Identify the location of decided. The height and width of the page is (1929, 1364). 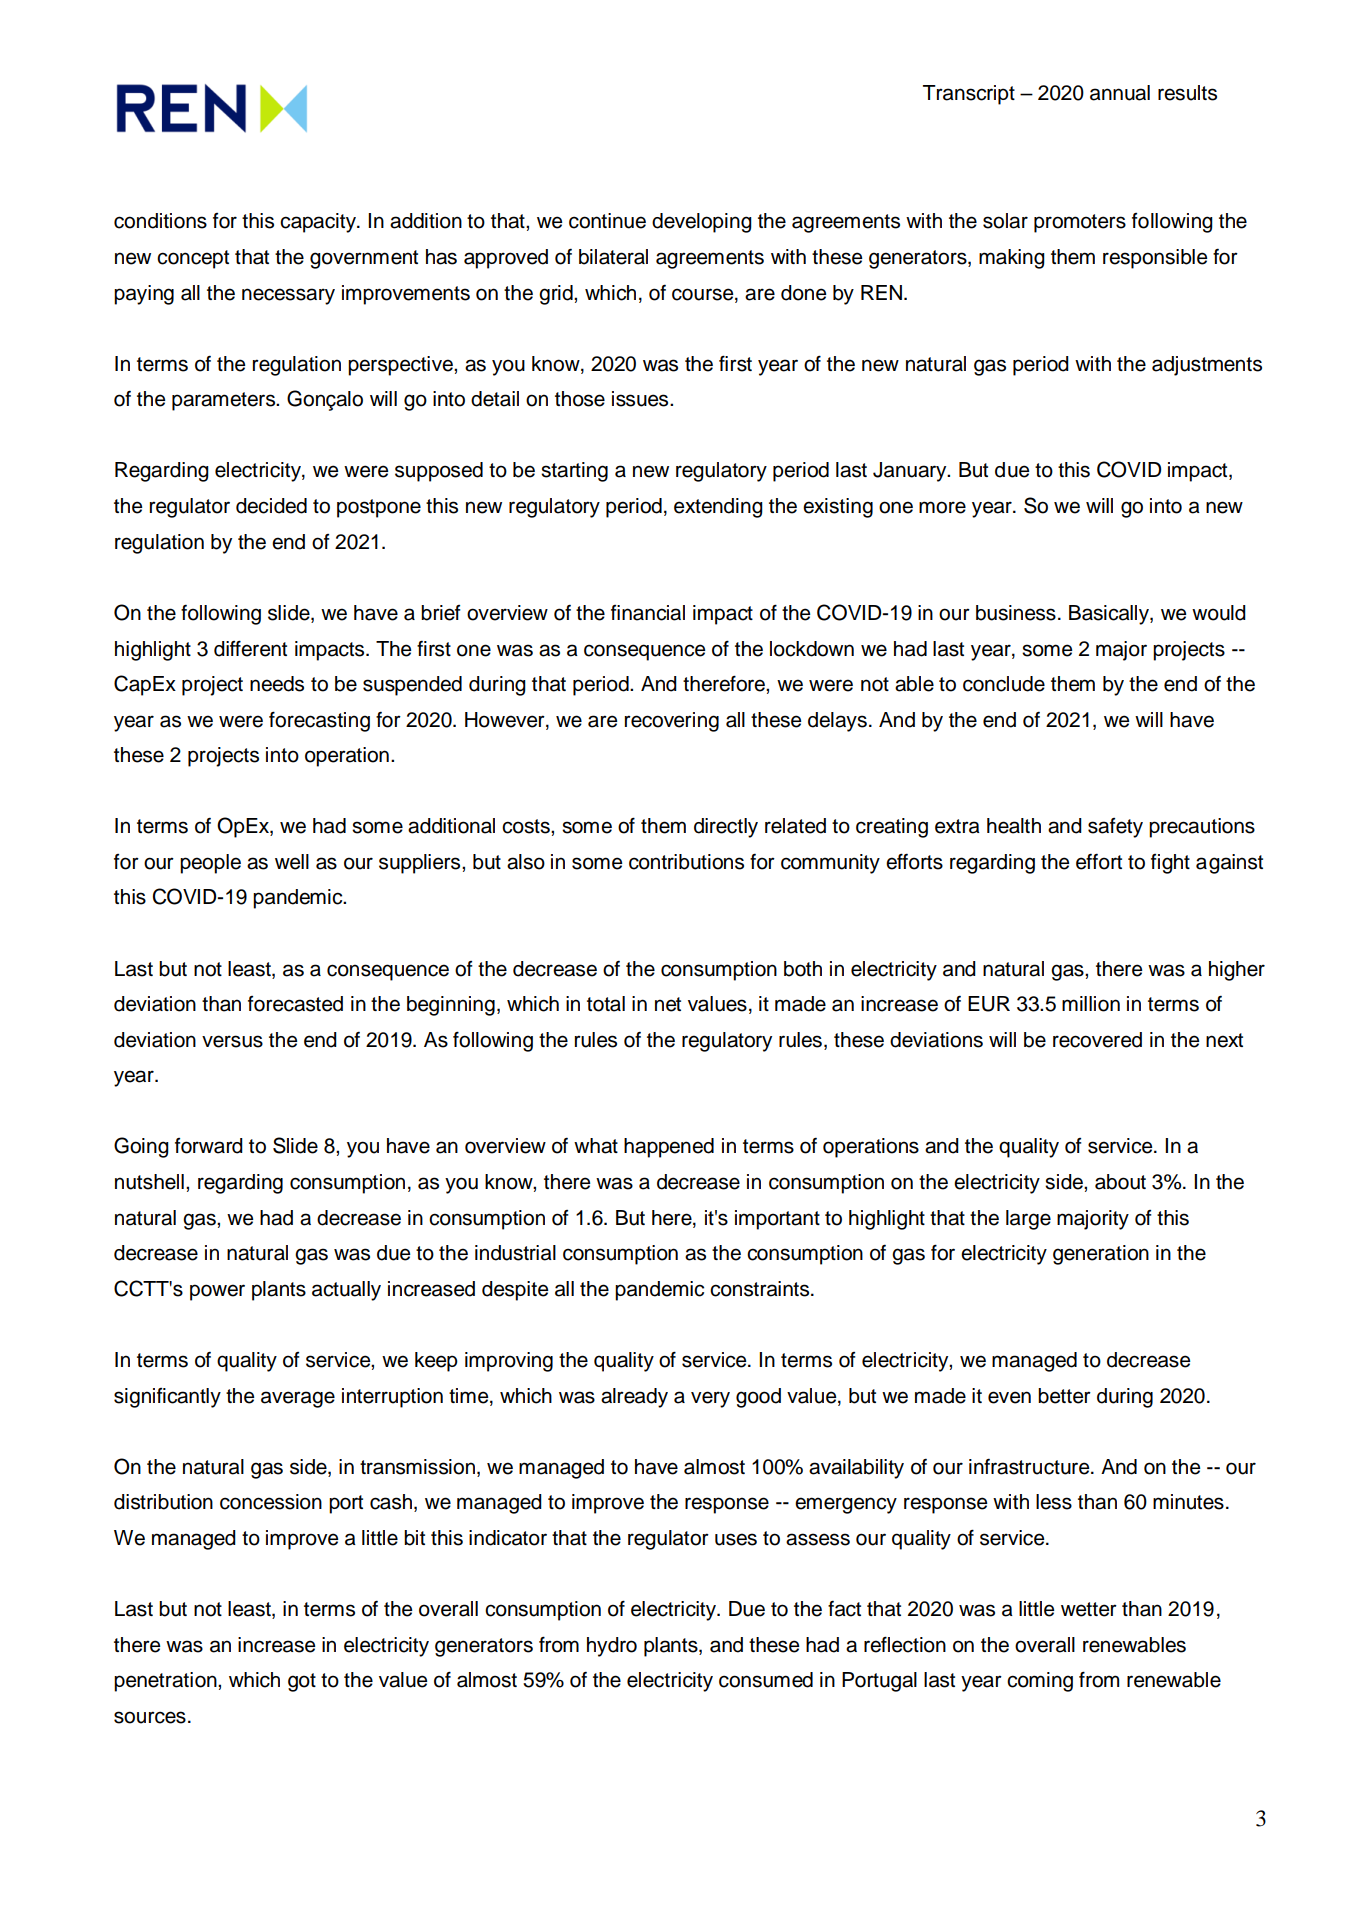
(271, 506).
